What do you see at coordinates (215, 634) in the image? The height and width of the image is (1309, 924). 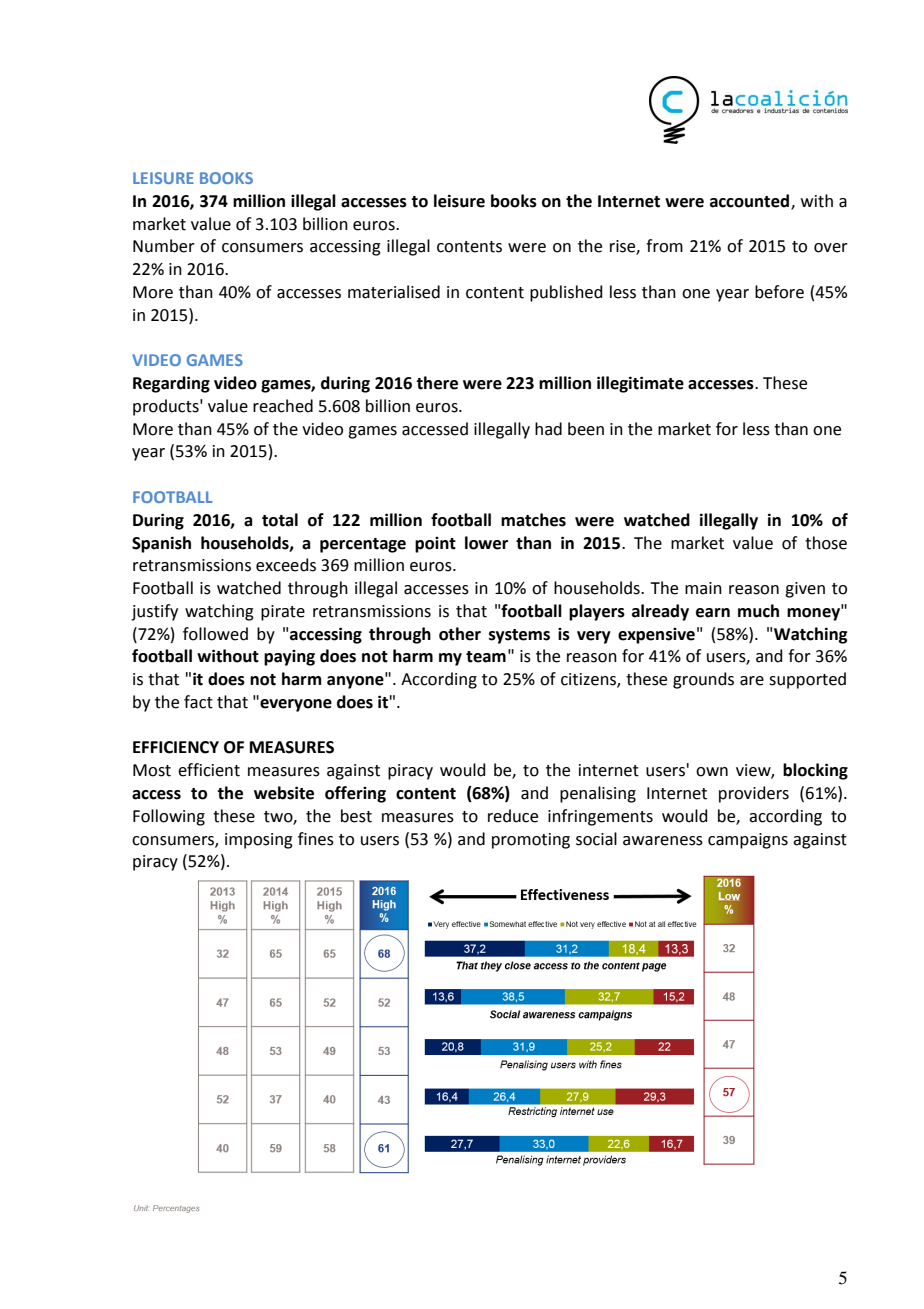 I see `followed` at bounding box center [215, 634].
